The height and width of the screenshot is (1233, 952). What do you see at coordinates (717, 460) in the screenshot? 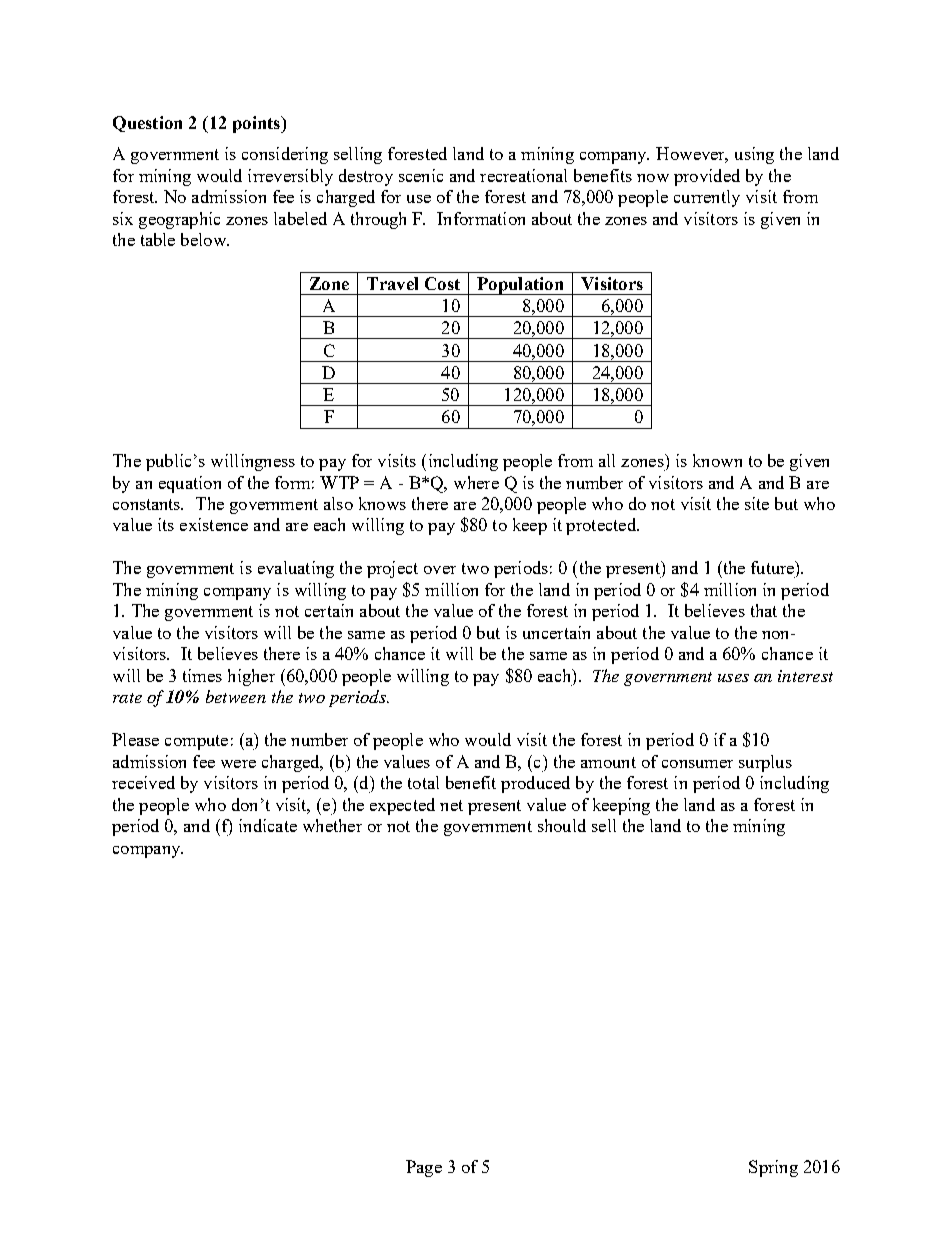
I see `known` at bounding box center [717, 460].
